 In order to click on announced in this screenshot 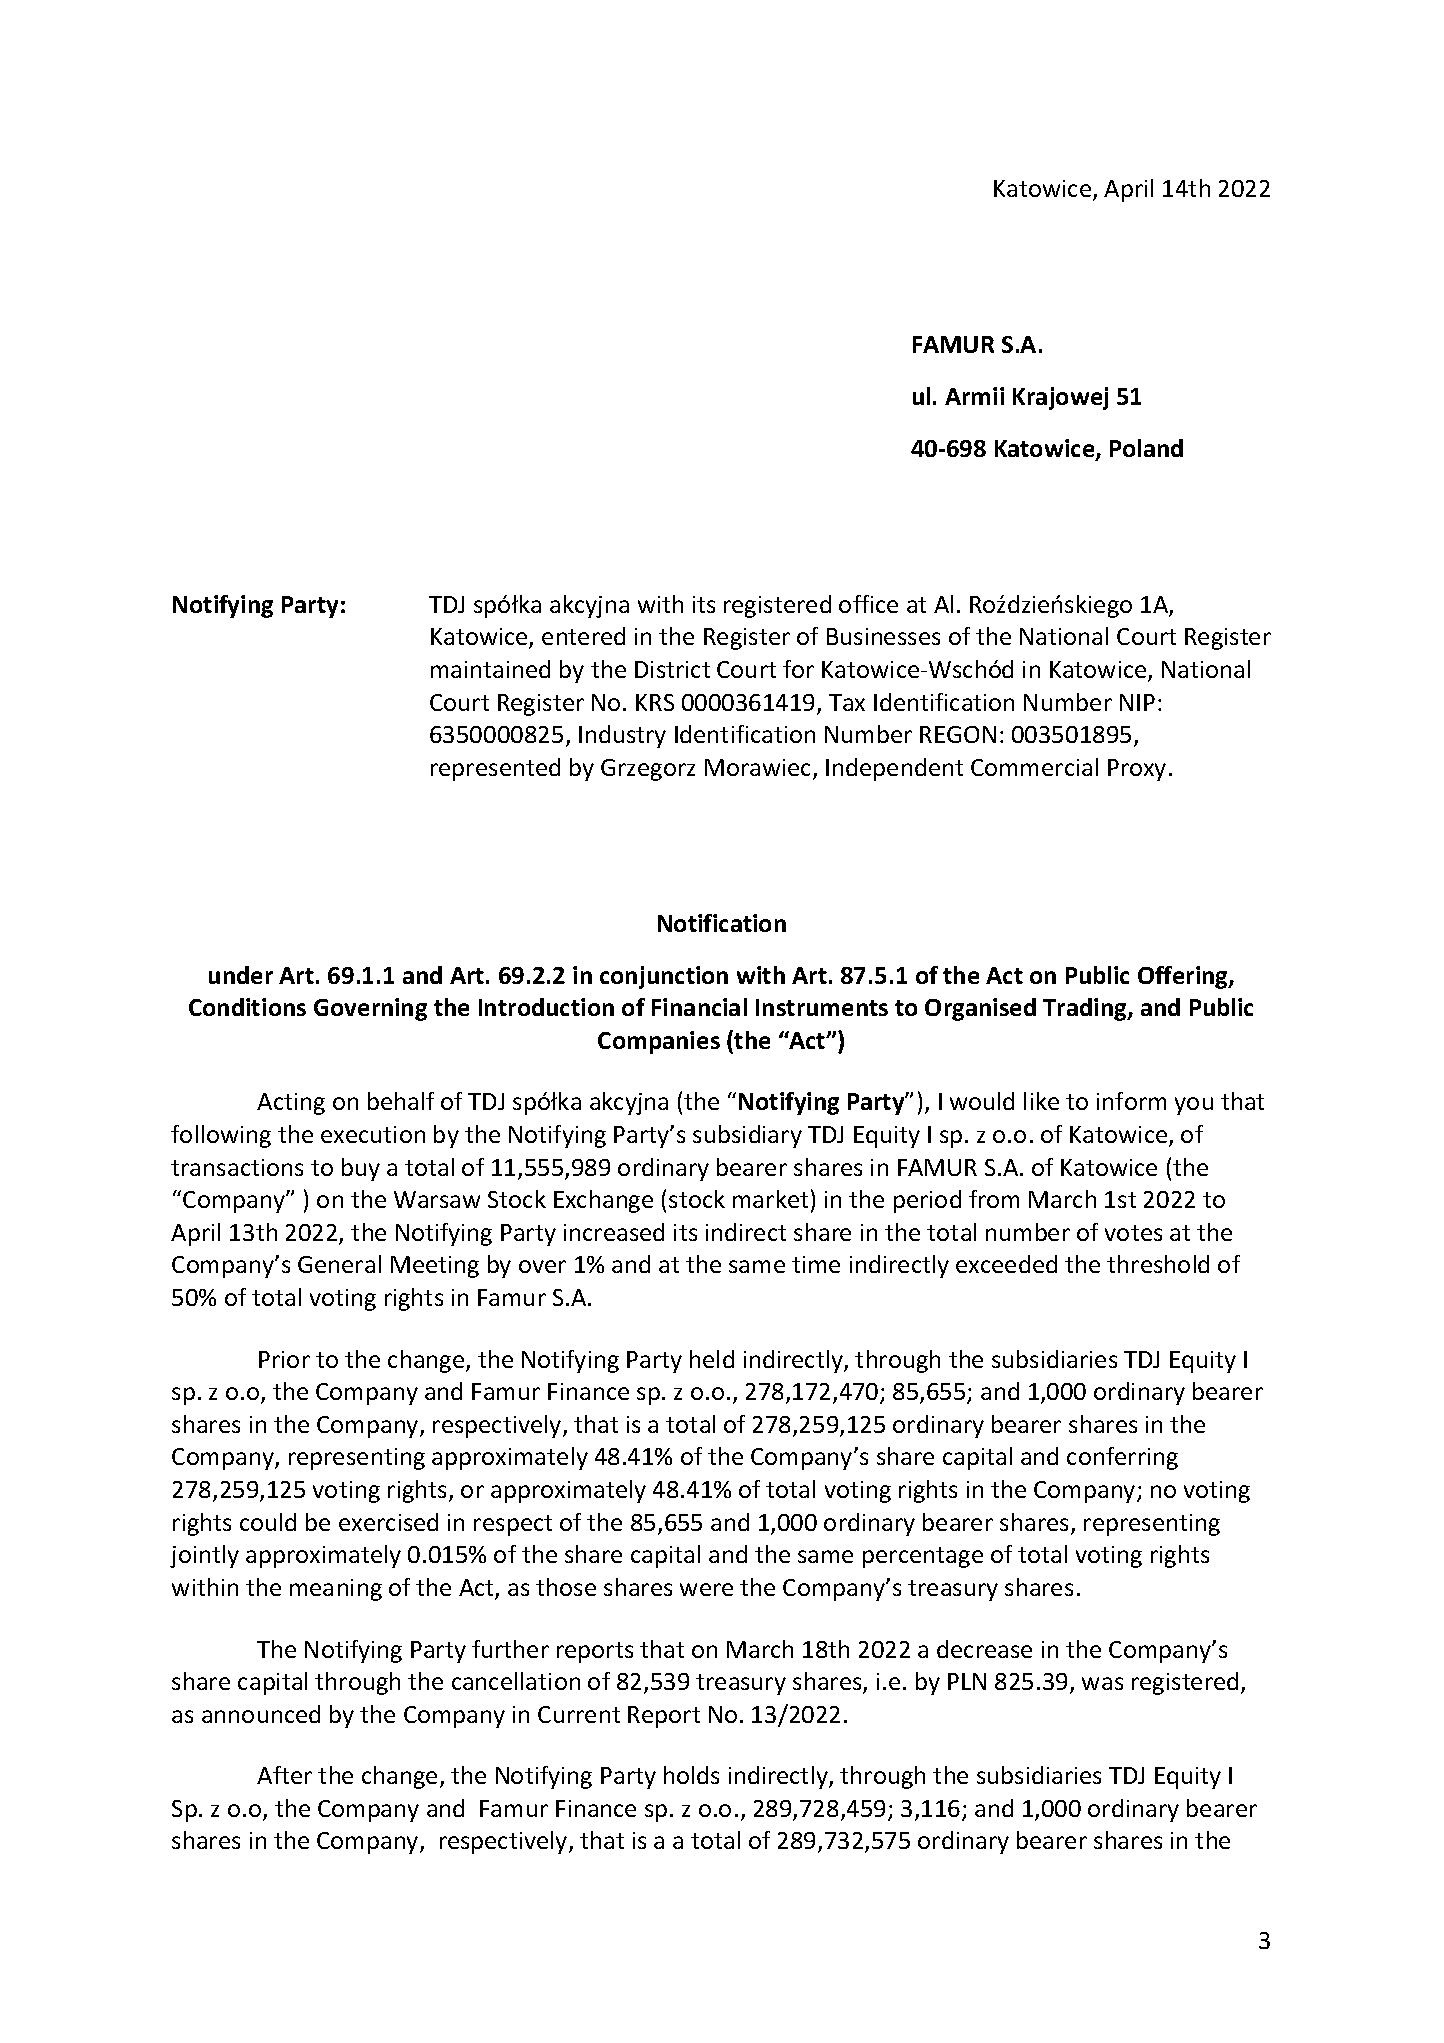, I will do `click(261, 1714)`.
